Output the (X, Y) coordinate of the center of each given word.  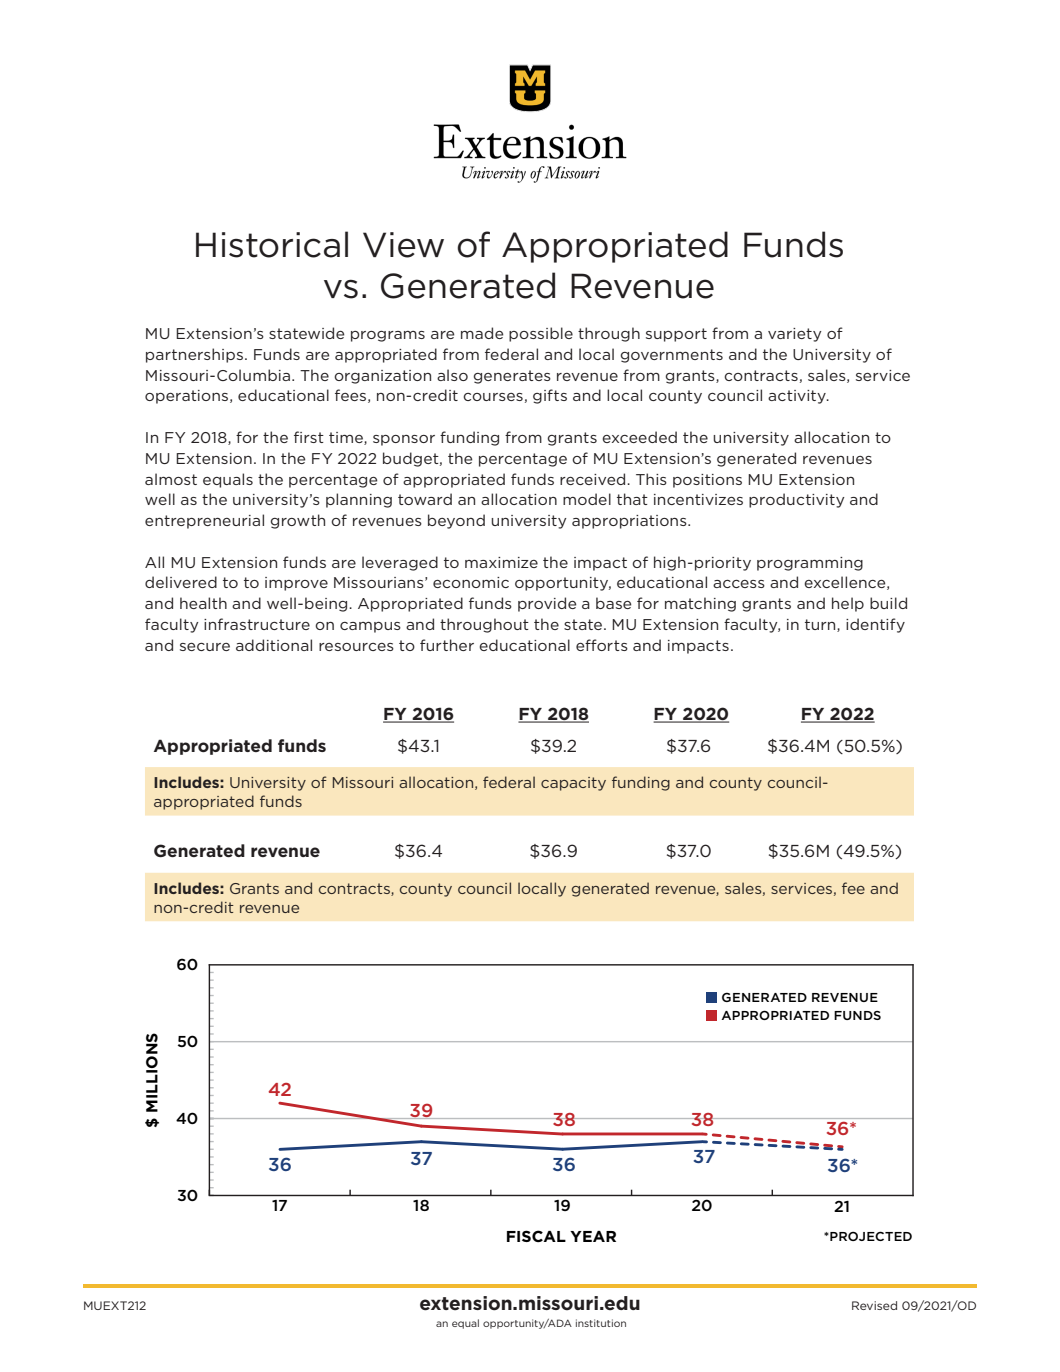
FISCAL (536, 1236)
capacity (573, 784)
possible (541, 334)
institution (601, 1323)
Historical (272, 244)
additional (274, 645)
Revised (874, 1305)
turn (821, 625)
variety (795, 335)
